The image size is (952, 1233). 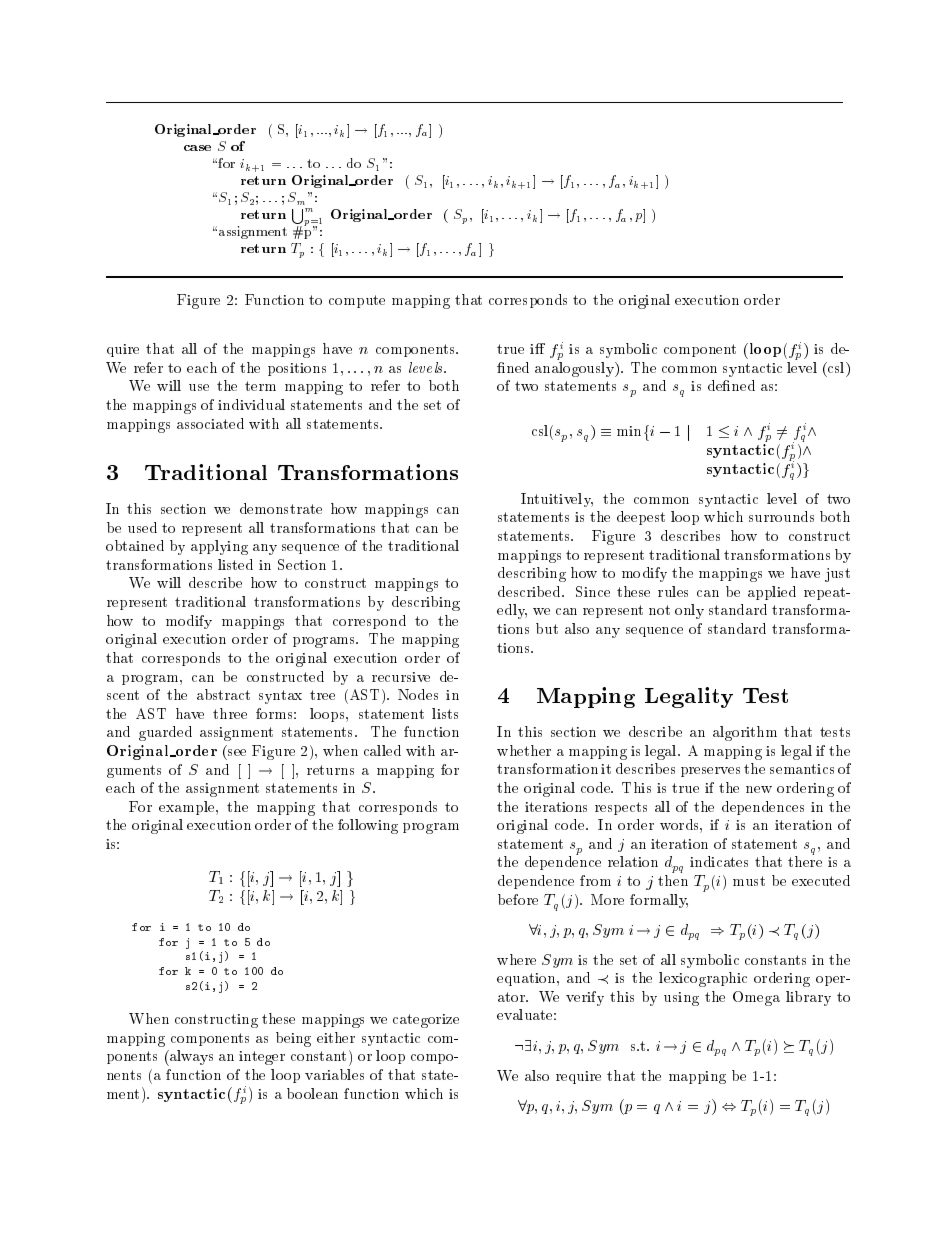 I want to click on integer, so click(x=262, y=1058).
